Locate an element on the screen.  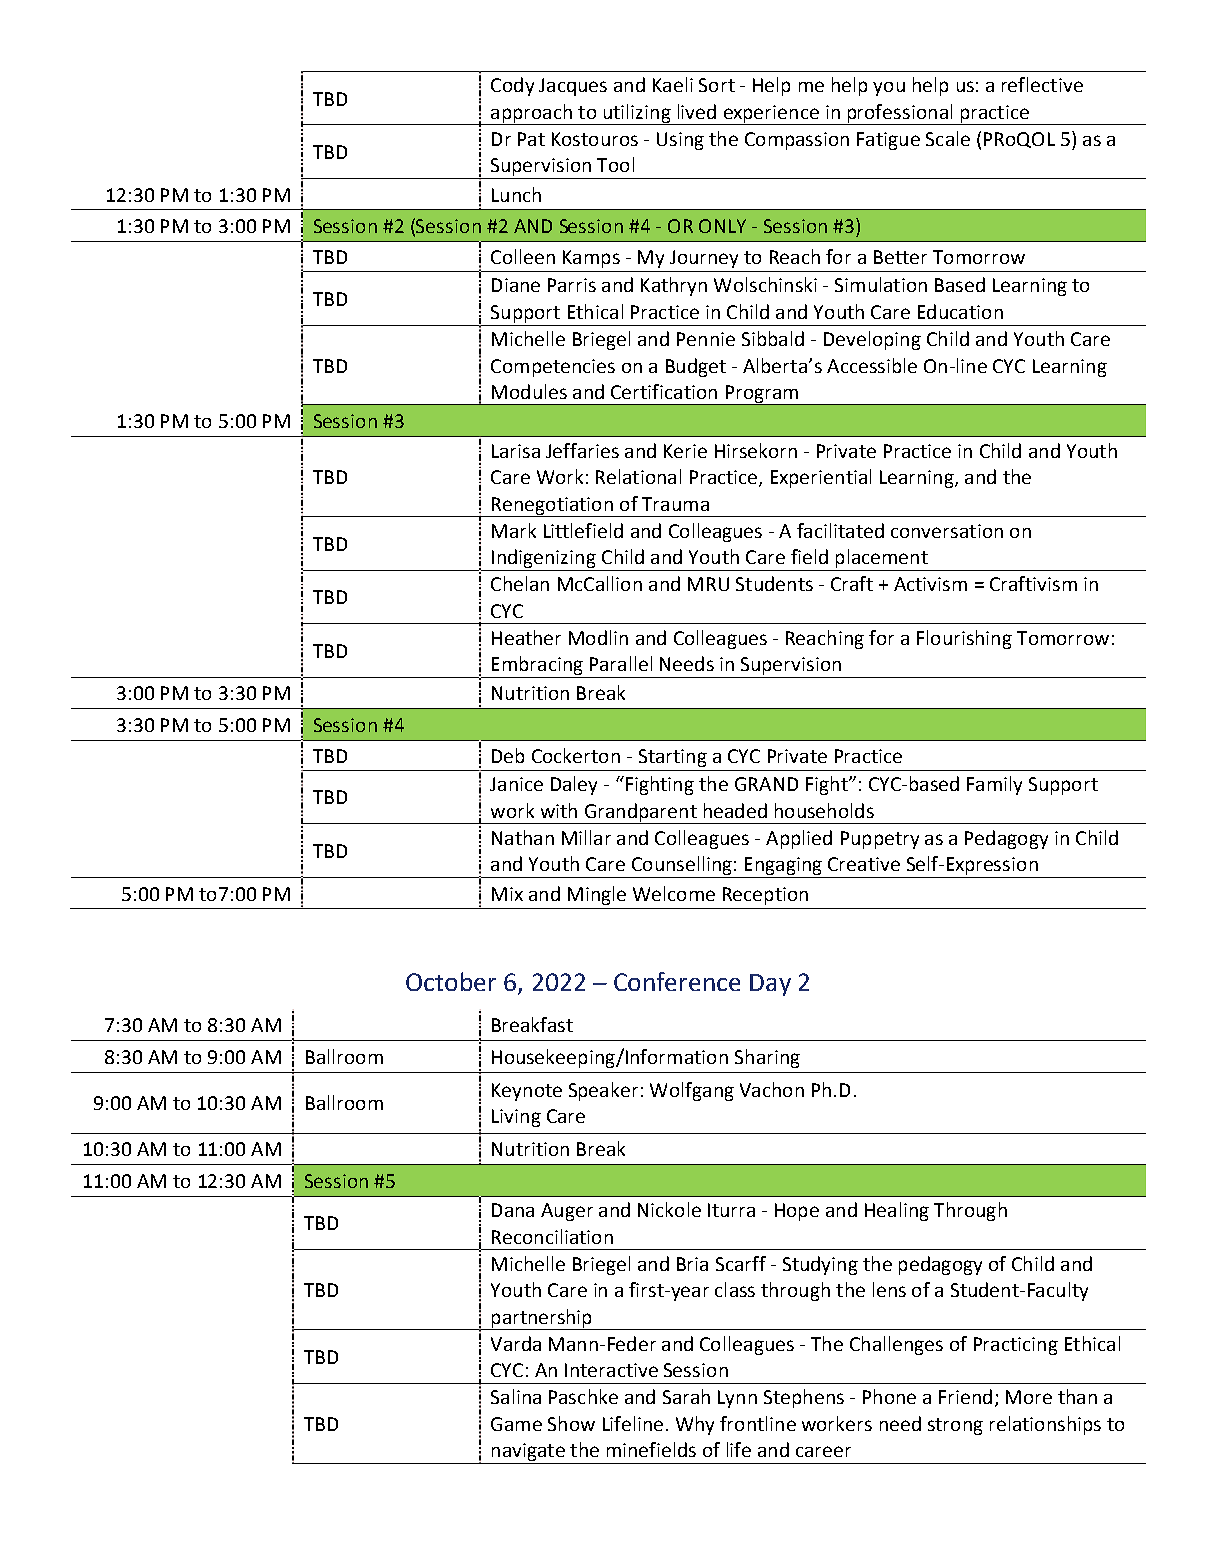
Game is located at coordinates (516, 1424).
